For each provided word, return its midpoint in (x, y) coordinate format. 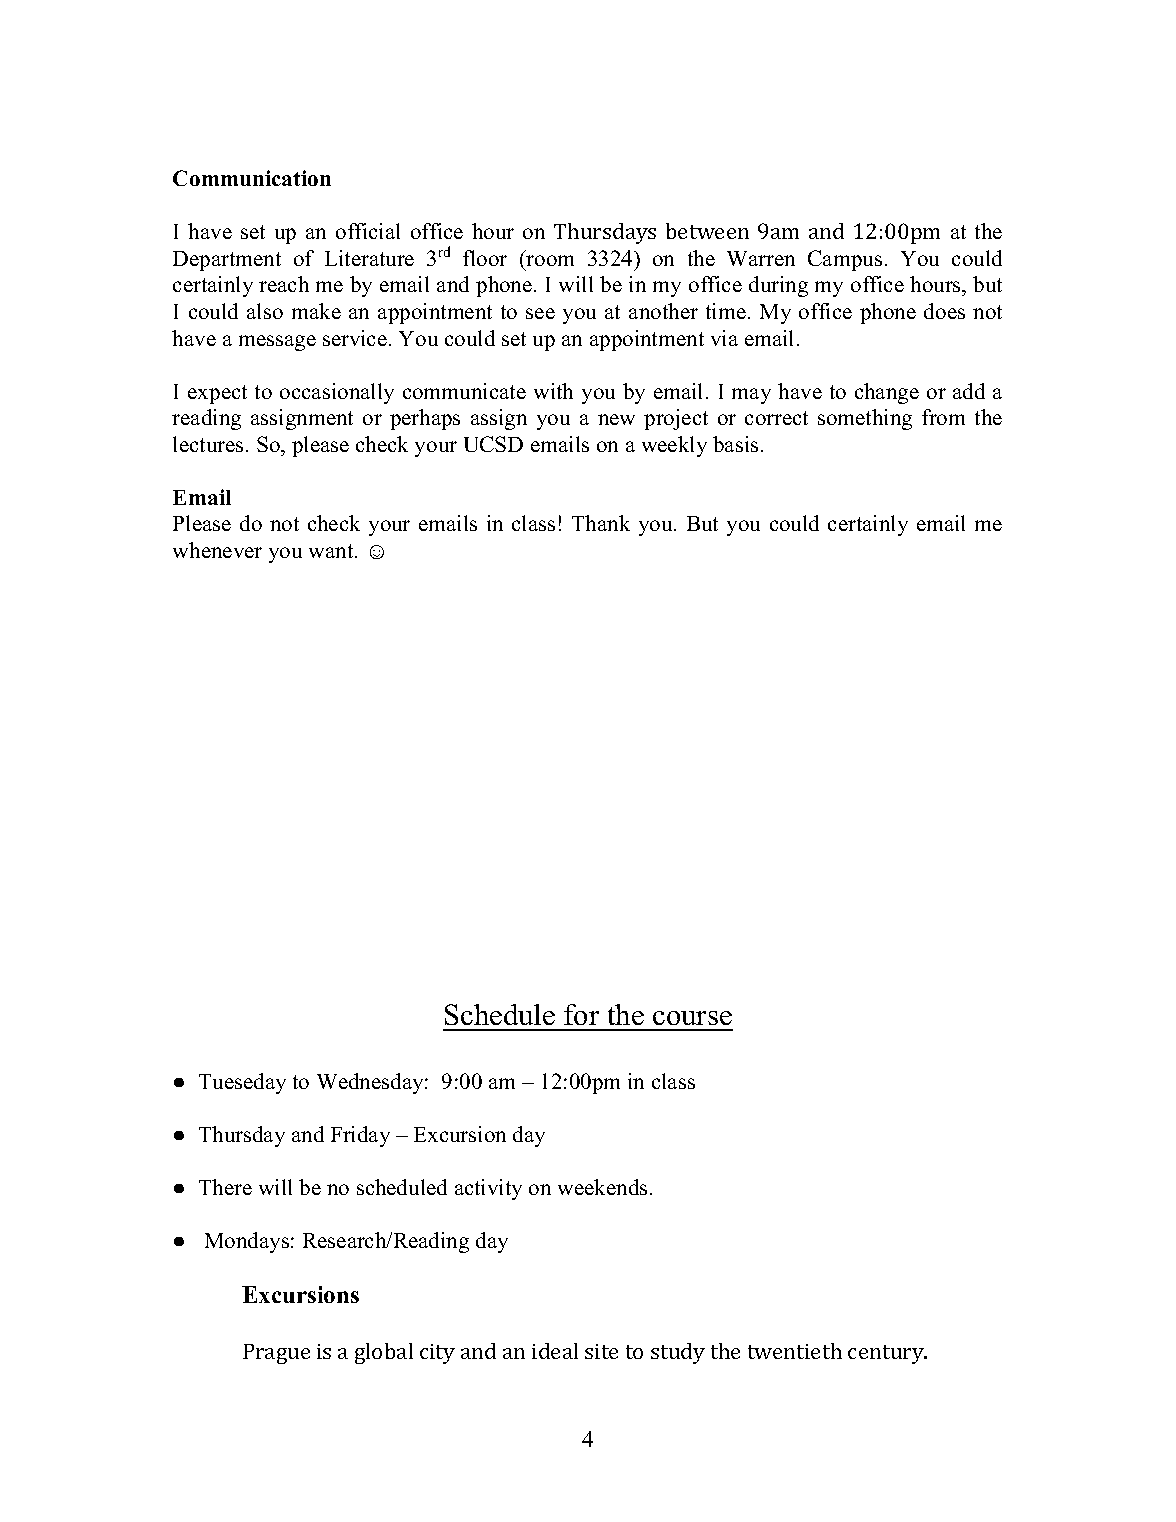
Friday (360, 1136)
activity (488, 1189)
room (550, 260)
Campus (845, 260)
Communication (252, 178)
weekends (602, 1187)
